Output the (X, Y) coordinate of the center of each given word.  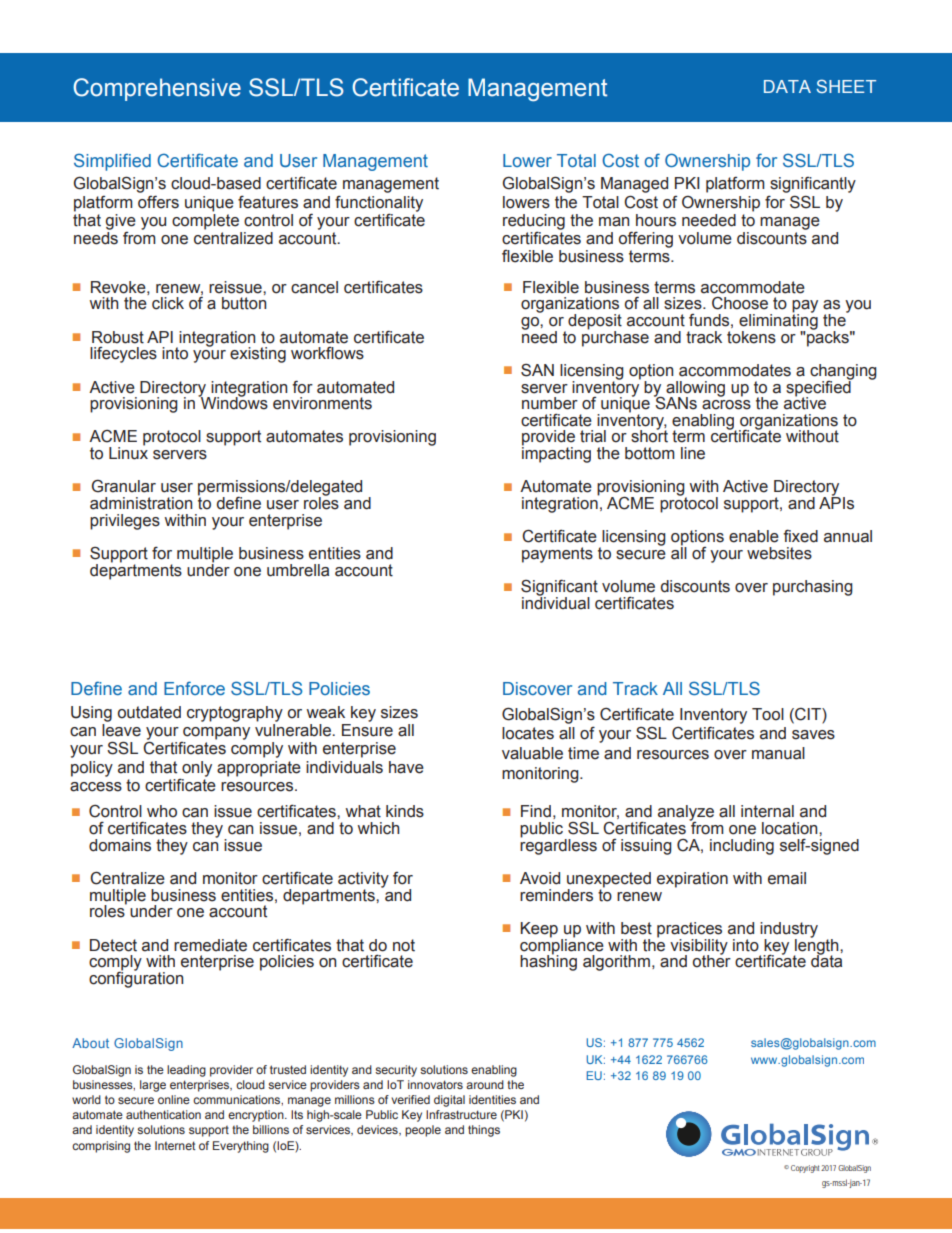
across (726, 405)
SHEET (846, 86)
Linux (128, 452)
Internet (175, 1145)
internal (767, 811)
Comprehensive (157, 89)
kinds (405, 811)
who (162, 811)
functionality (379, 204)
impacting (556, 453)
